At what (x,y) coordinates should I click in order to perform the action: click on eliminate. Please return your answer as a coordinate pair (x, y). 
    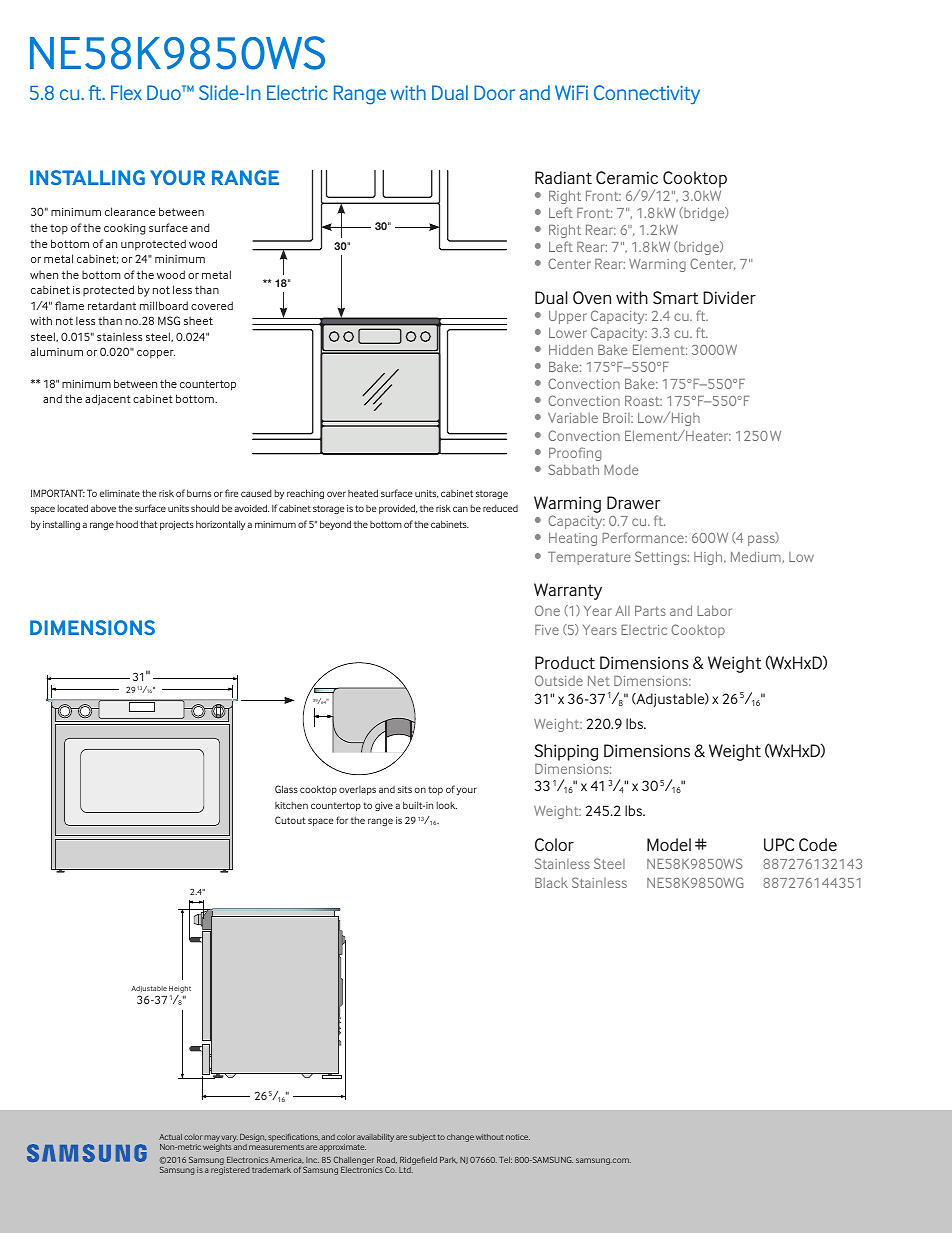
    Looking at the image, I should click on (120, 493).
